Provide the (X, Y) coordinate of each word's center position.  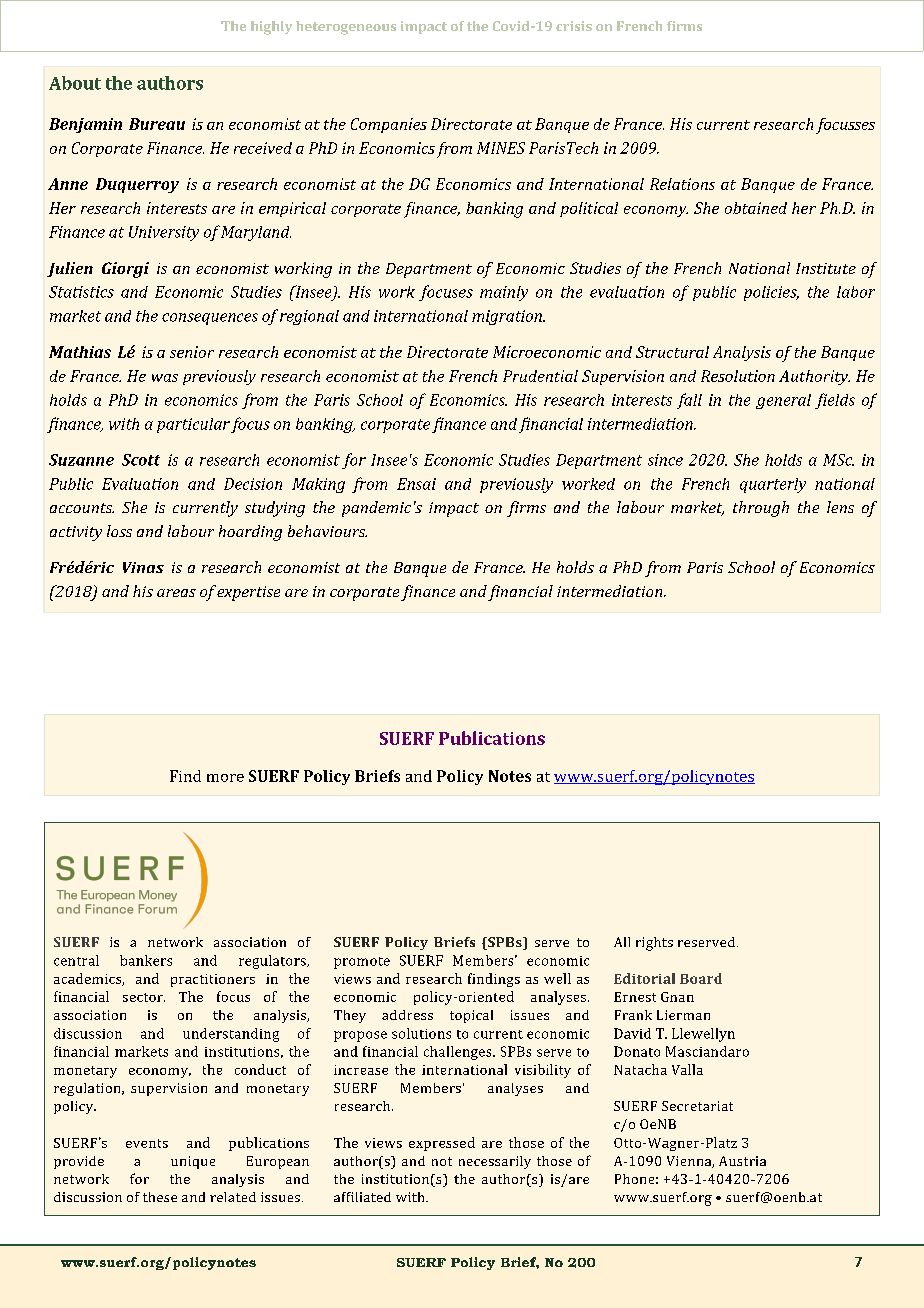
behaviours (327, 531)
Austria (742, 1161)
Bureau (157, 124)
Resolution (738, 376)
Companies (389, 125)
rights (654, 944)
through (761, 509)
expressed (442, 1144)
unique (193, 1162)
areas (176, 593)
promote (362, 963)
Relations (682, 184)
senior (192, 352)
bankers (146, 960)
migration (508, 317)
